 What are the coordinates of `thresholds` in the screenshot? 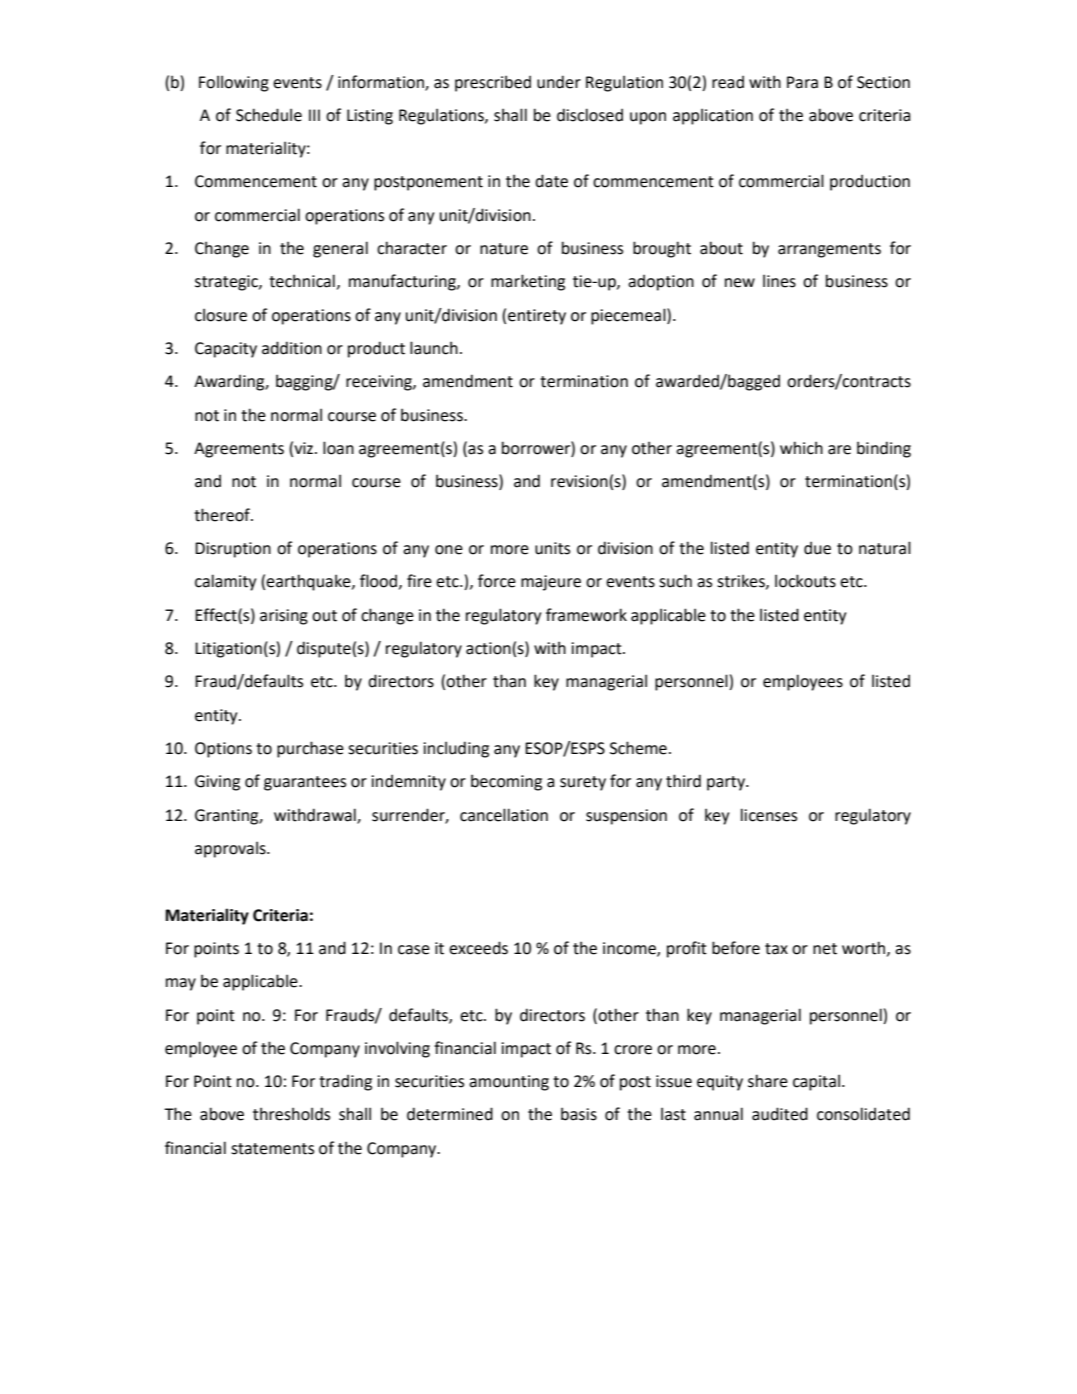 It's located at (291, 1114).
